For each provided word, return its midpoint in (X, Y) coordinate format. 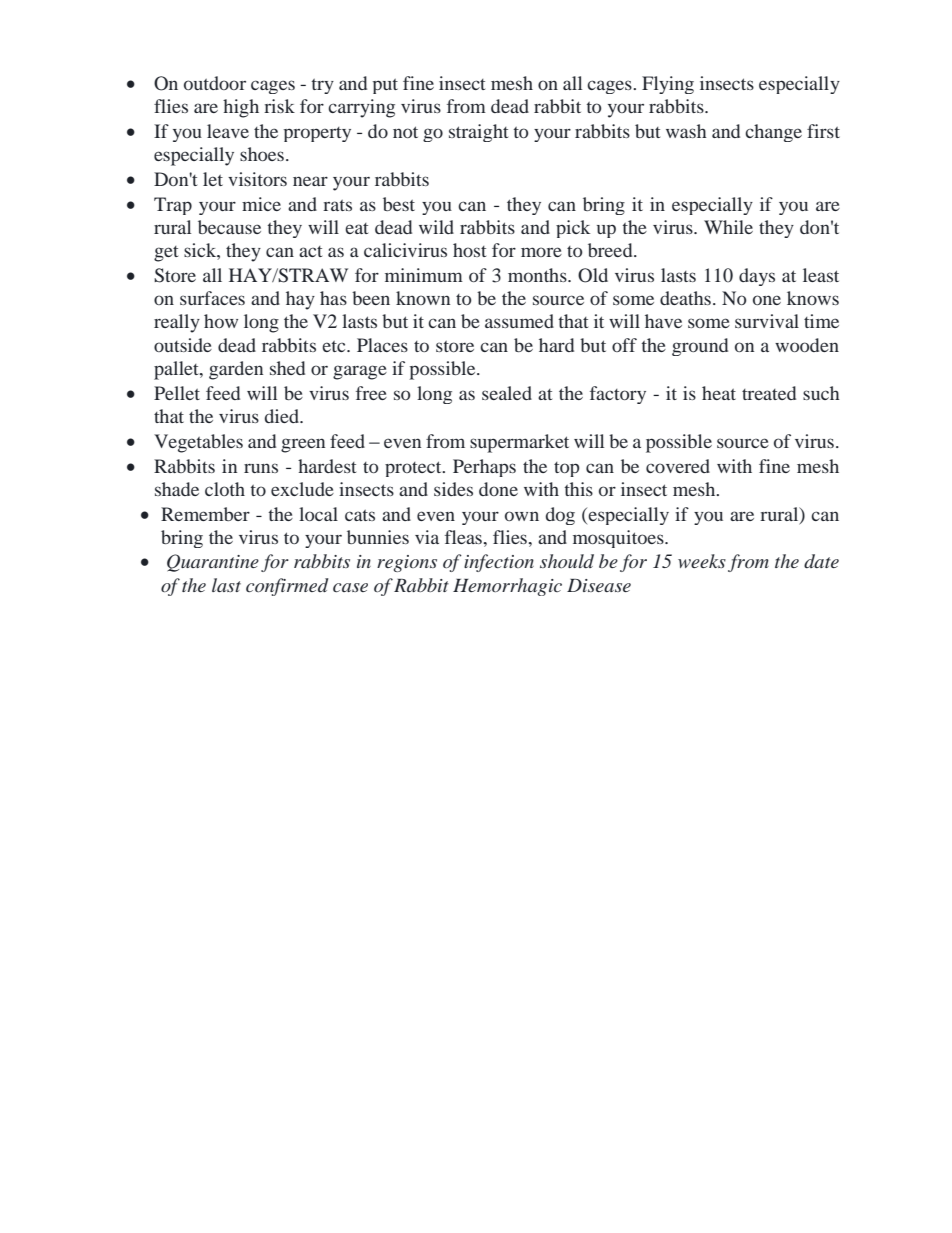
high (241, 108)
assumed (519, 321)
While (728, 227)
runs (261, 468)
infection (499, 563)
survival (767, 321)
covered (678, 466)
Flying (668, 85)
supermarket (519, 443)
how (221, 321)
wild (436, 227)
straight (478, 133)
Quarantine (213, 563)
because (229, 227)
